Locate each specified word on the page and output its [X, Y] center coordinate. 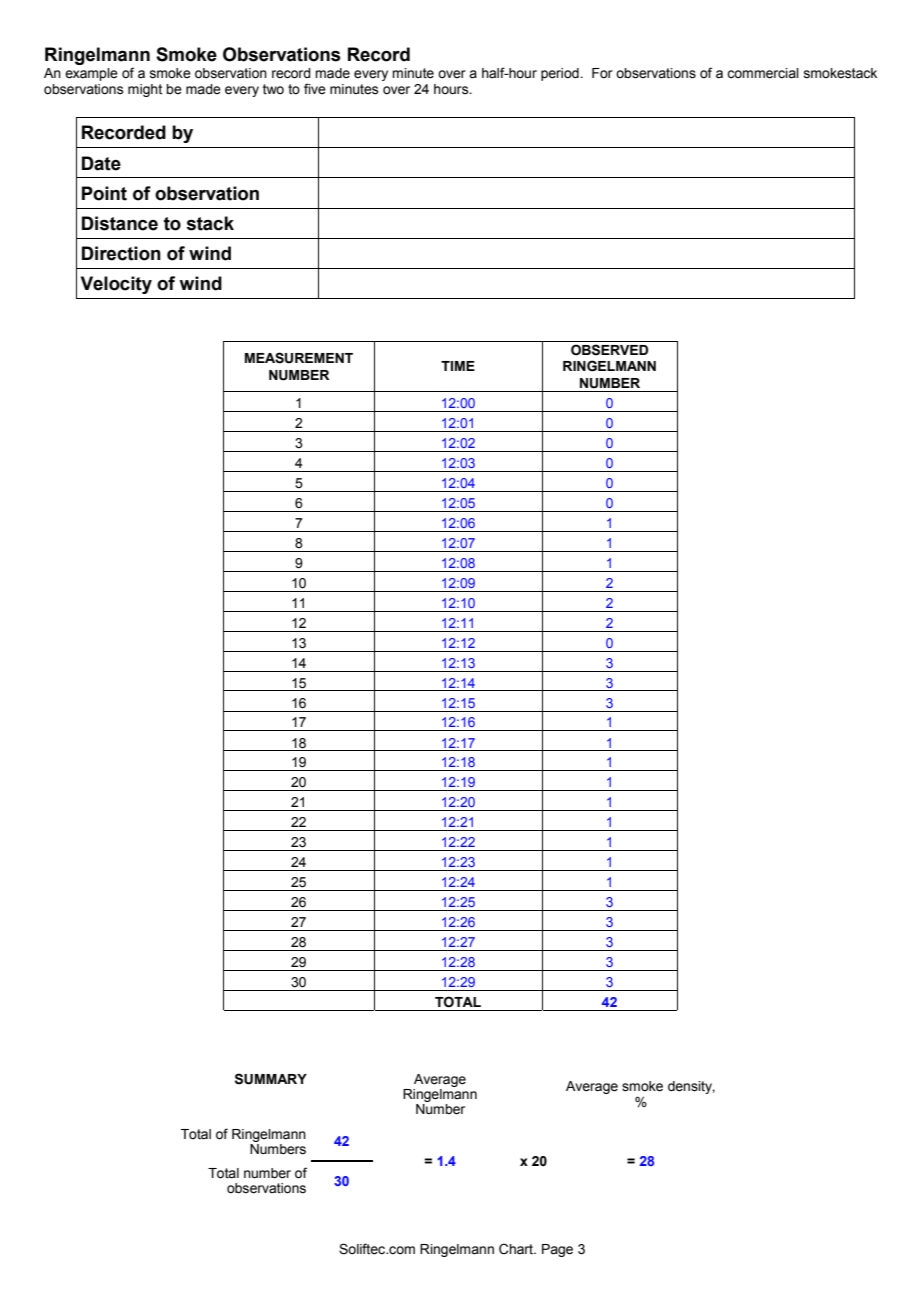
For [602, 73]
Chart [517, 1249]
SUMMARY [271, 1079]
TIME [458, 366]
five [315, 88]
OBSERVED [609, 350]
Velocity [116, 285]
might [145, 90]
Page [557, 1250]
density [691, 1087]
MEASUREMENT [299, 358]
